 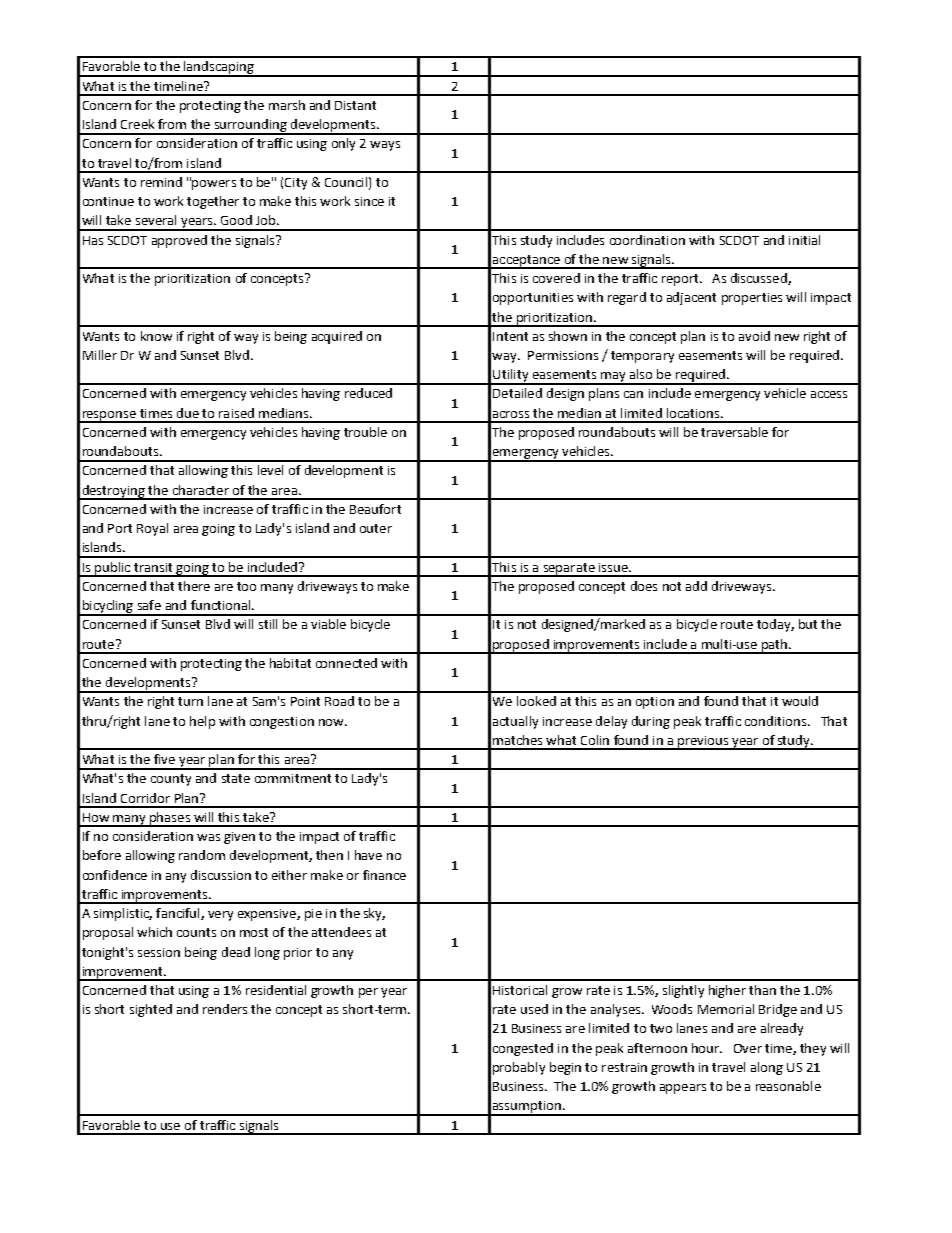 What do you see at coordinates (137, 124) in the document?
I see `Creek` at bounding box center [137, 124].
